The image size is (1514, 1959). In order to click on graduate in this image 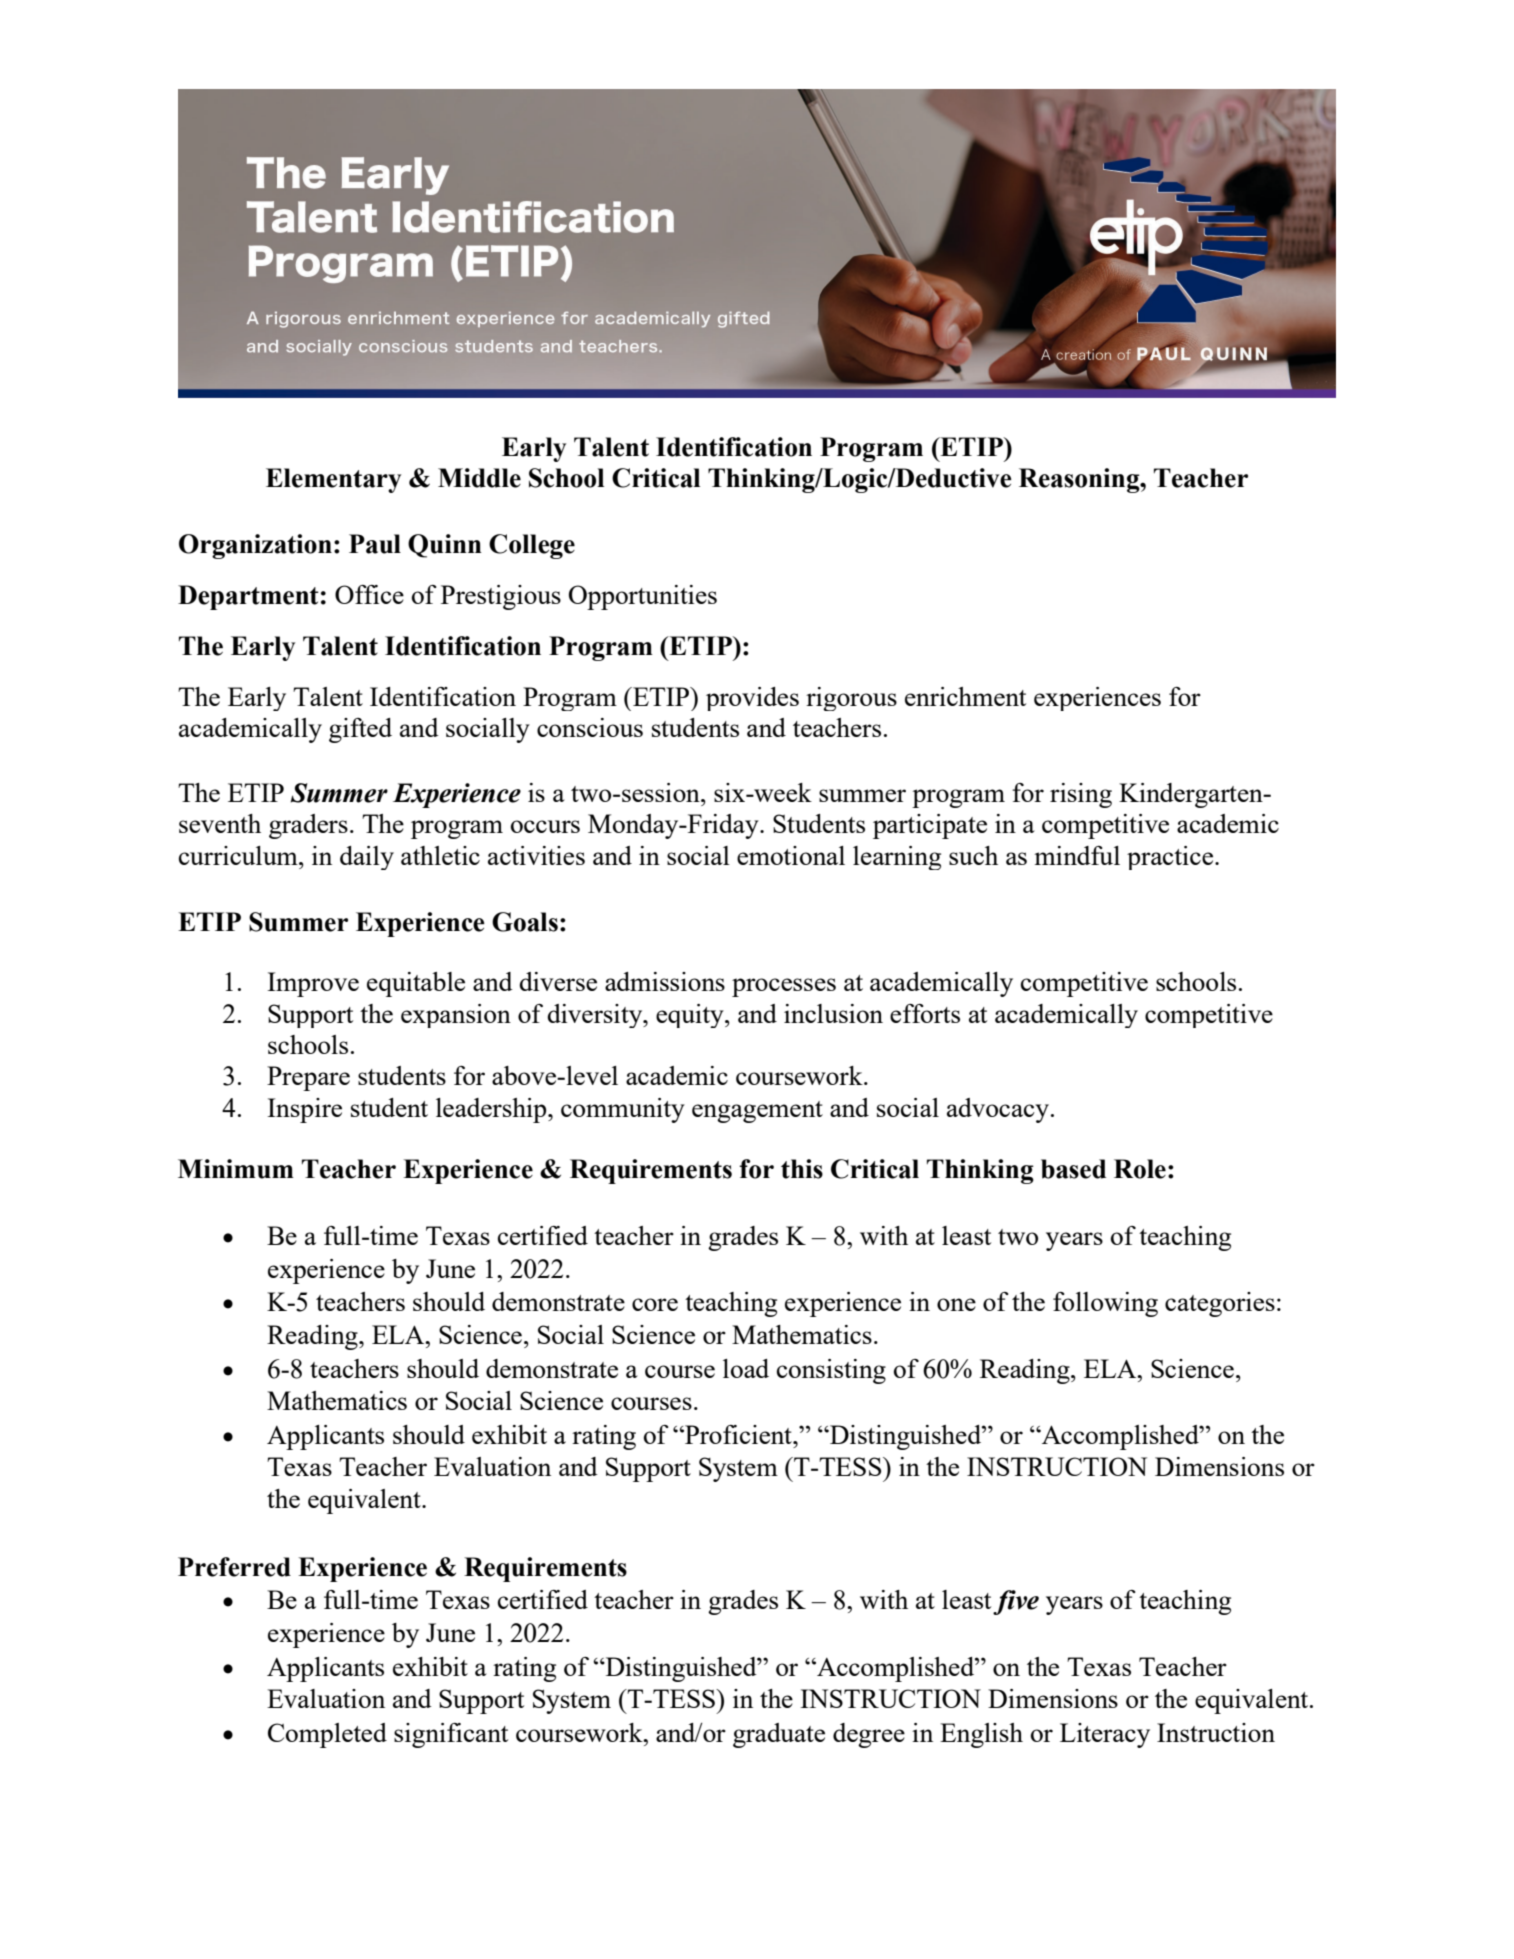, I will do `click(779, 1735)`.
